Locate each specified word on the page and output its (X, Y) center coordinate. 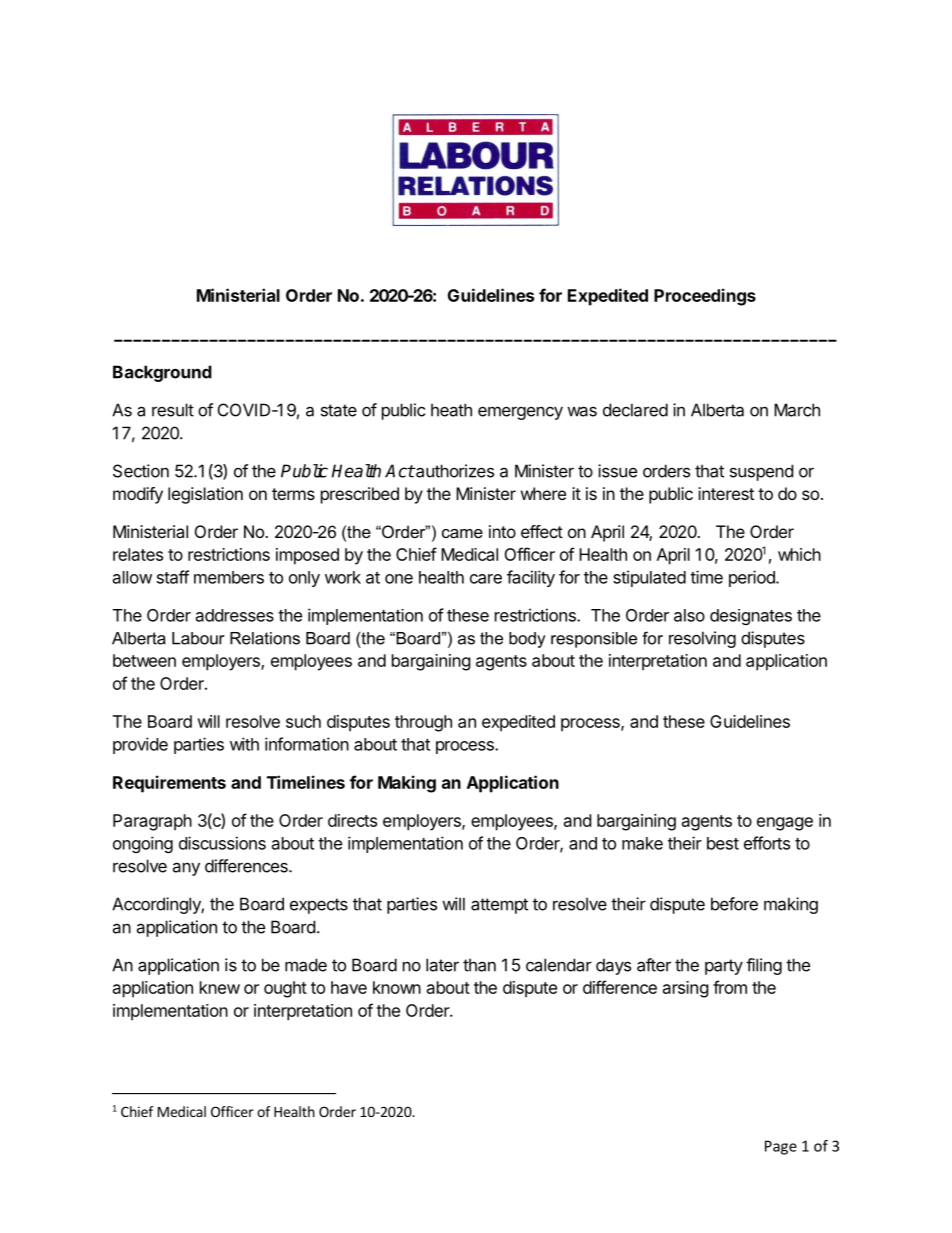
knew (220, 987)
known (397, 987)
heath (451, 410)
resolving (702, 639)
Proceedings (705, 297)
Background (162, 373)
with (244, 744)
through (423, 723)
